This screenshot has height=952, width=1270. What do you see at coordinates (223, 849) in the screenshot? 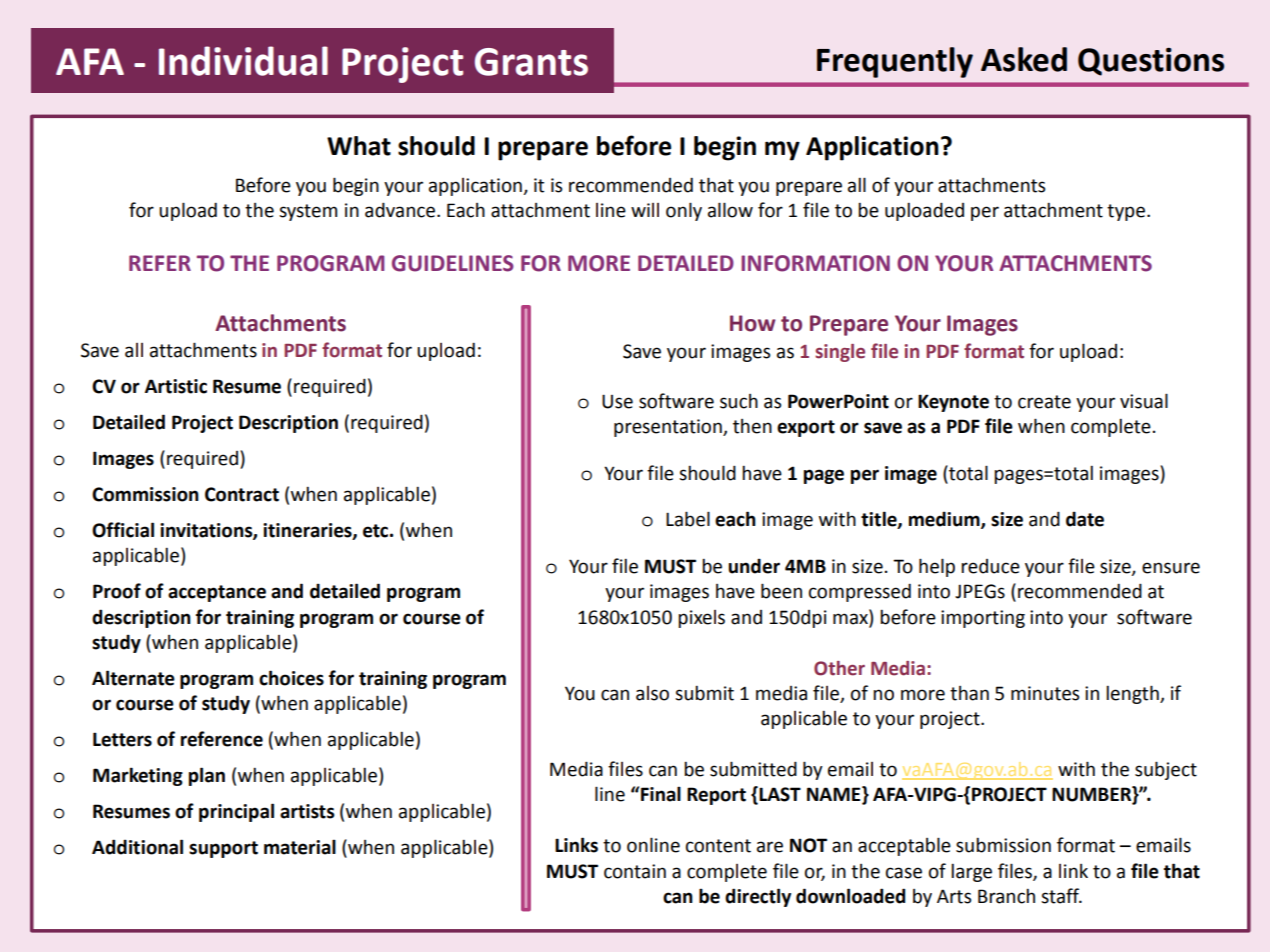
I see `support` at bounding box center [223, 849].
